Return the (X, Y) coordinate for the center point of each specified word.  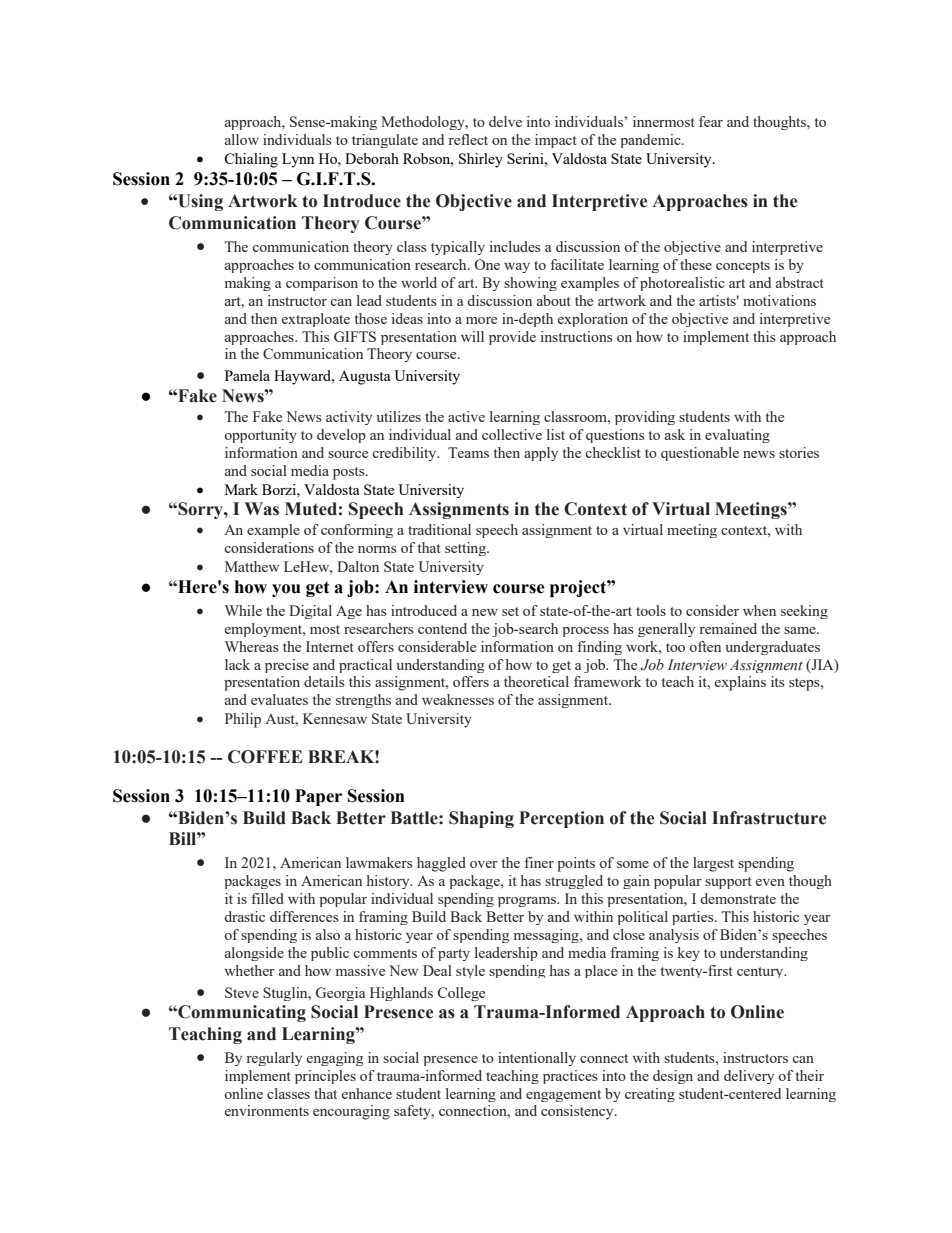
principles (325, 1077)
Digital (310, 612)
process (585, 632)
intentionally (537, 1059)
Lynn (298, 160)
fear (711, 121)
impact (556, 141)
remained (728, 628)
